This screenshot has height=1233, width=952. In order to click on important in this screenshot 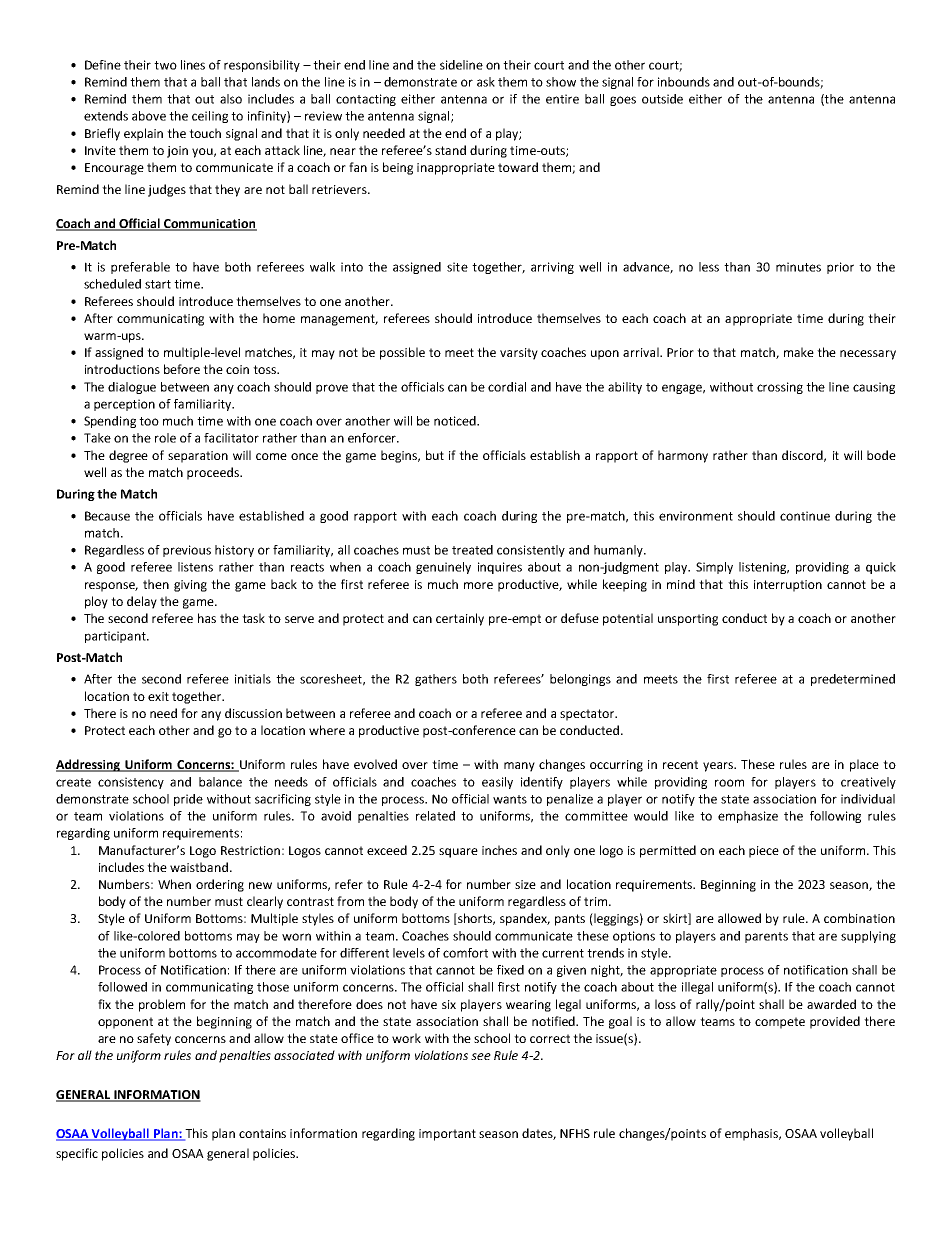, I will do `click(447, 1135)`.
